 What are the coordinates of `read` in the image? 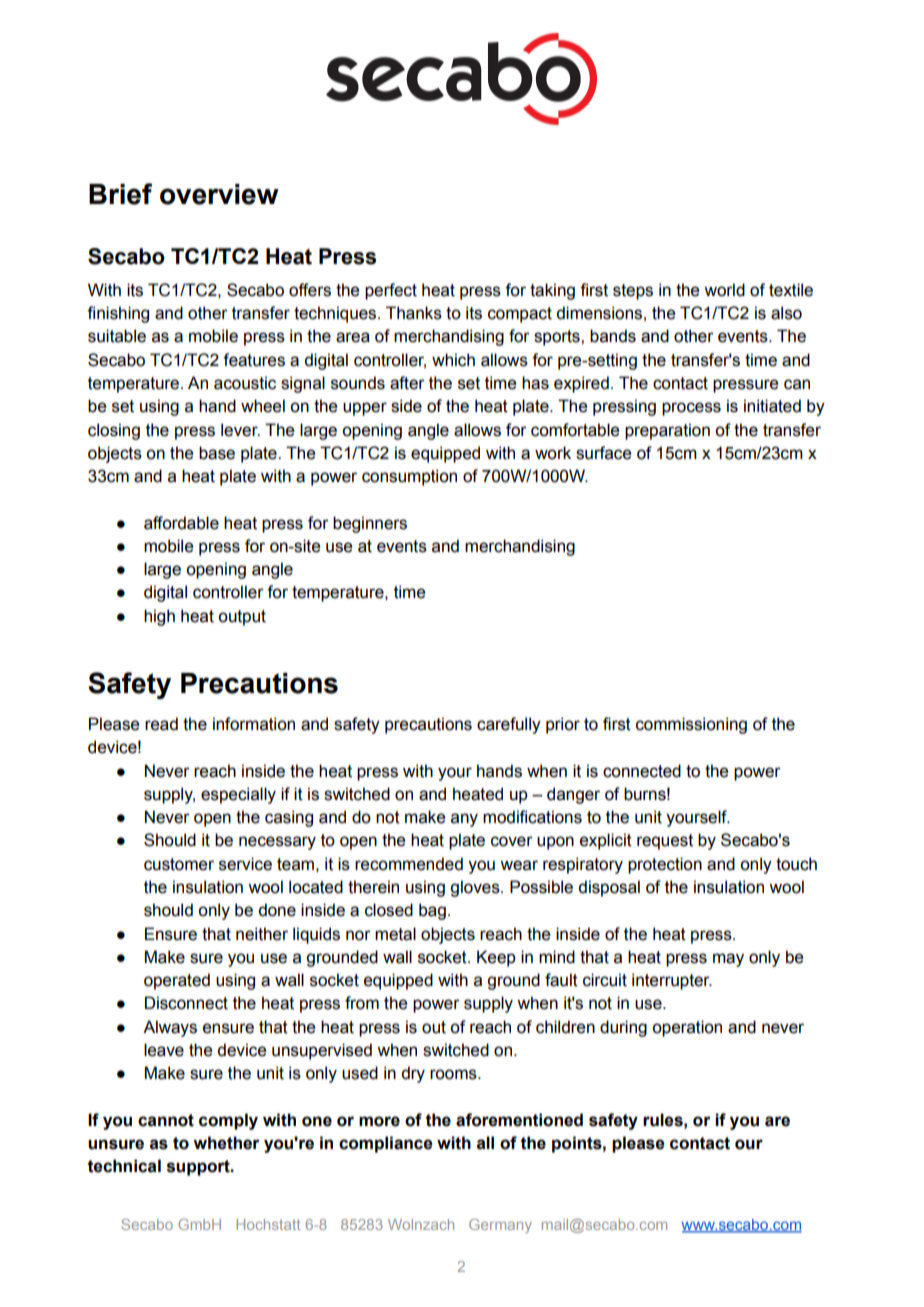 It's located at (161, 724).
